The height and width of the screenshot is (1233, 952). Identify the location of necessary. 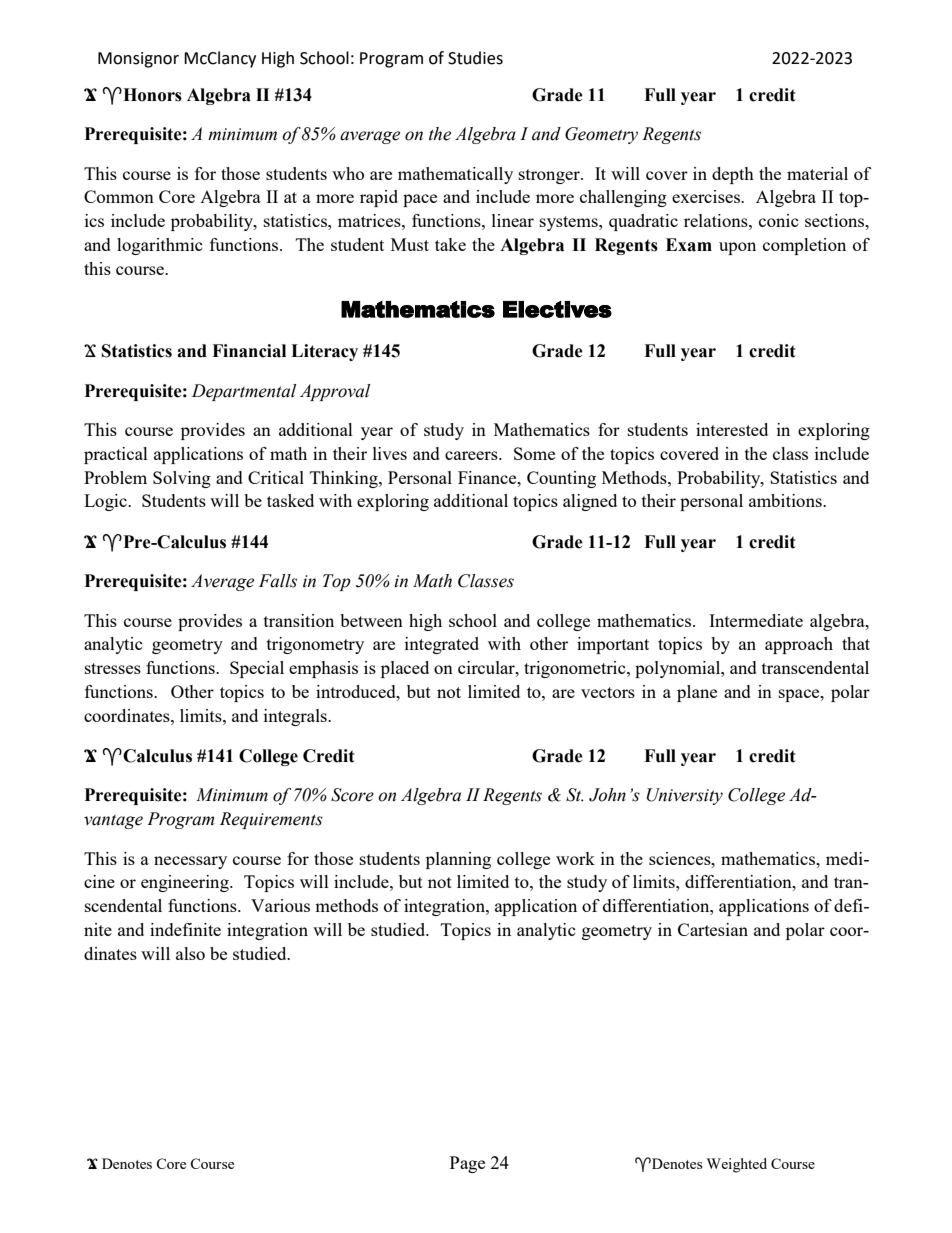
(190, 862).
